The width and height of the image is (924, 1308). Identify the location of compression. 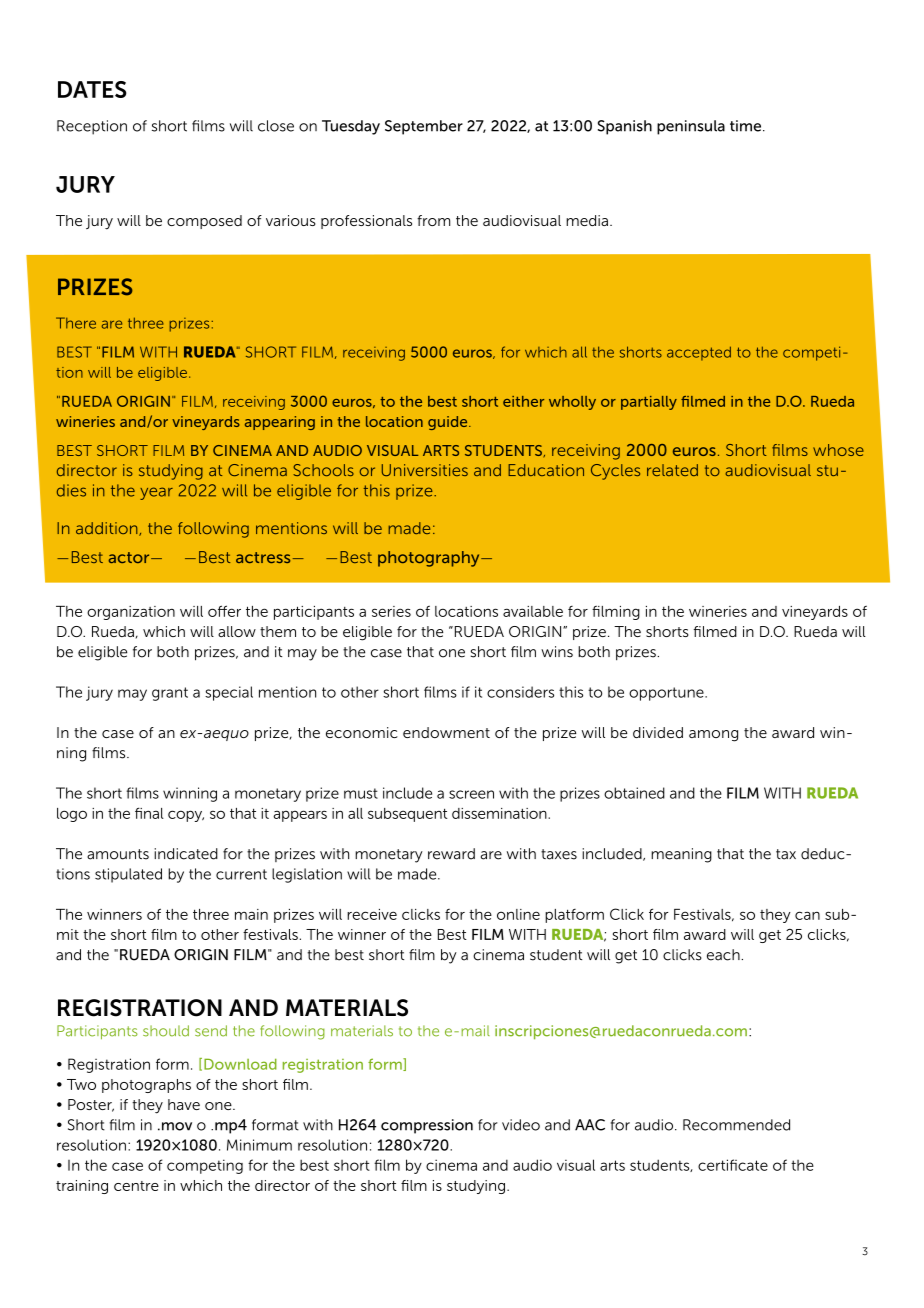
(427, 1126).
